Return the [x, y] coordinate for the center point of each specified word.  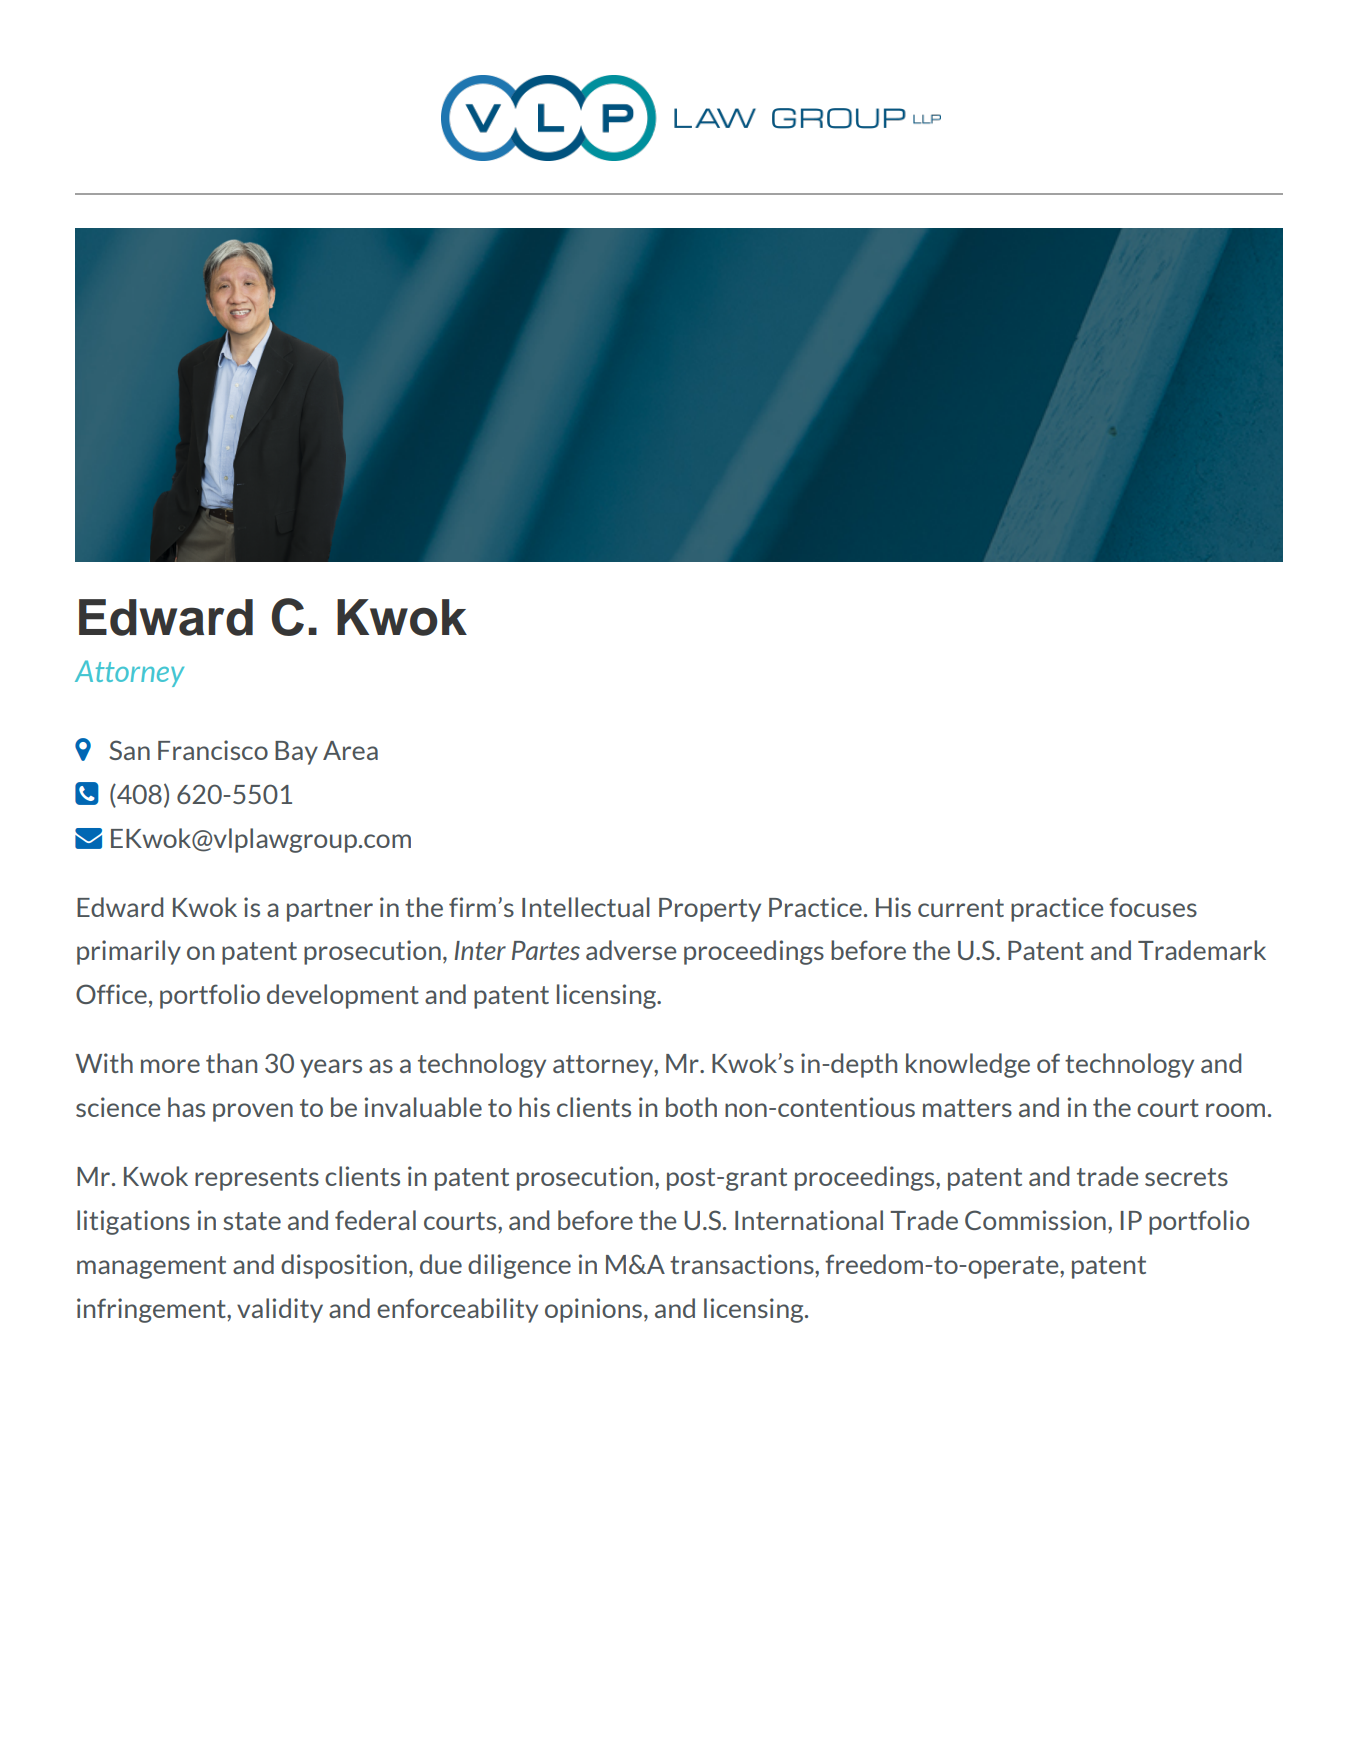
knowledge [968, 1065]
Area [350, 750]
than [231, 1063]
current [961, 908]
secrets [1186, 1177]
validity [280, 1310]
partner [330, 910]
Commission [1035, 1220]
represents [257, 1179]
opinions [593, 1310]
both [691, 1107]
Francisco [213, 750]
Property [710, 910]
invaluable [423, 1107]
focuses [1153, 907]
